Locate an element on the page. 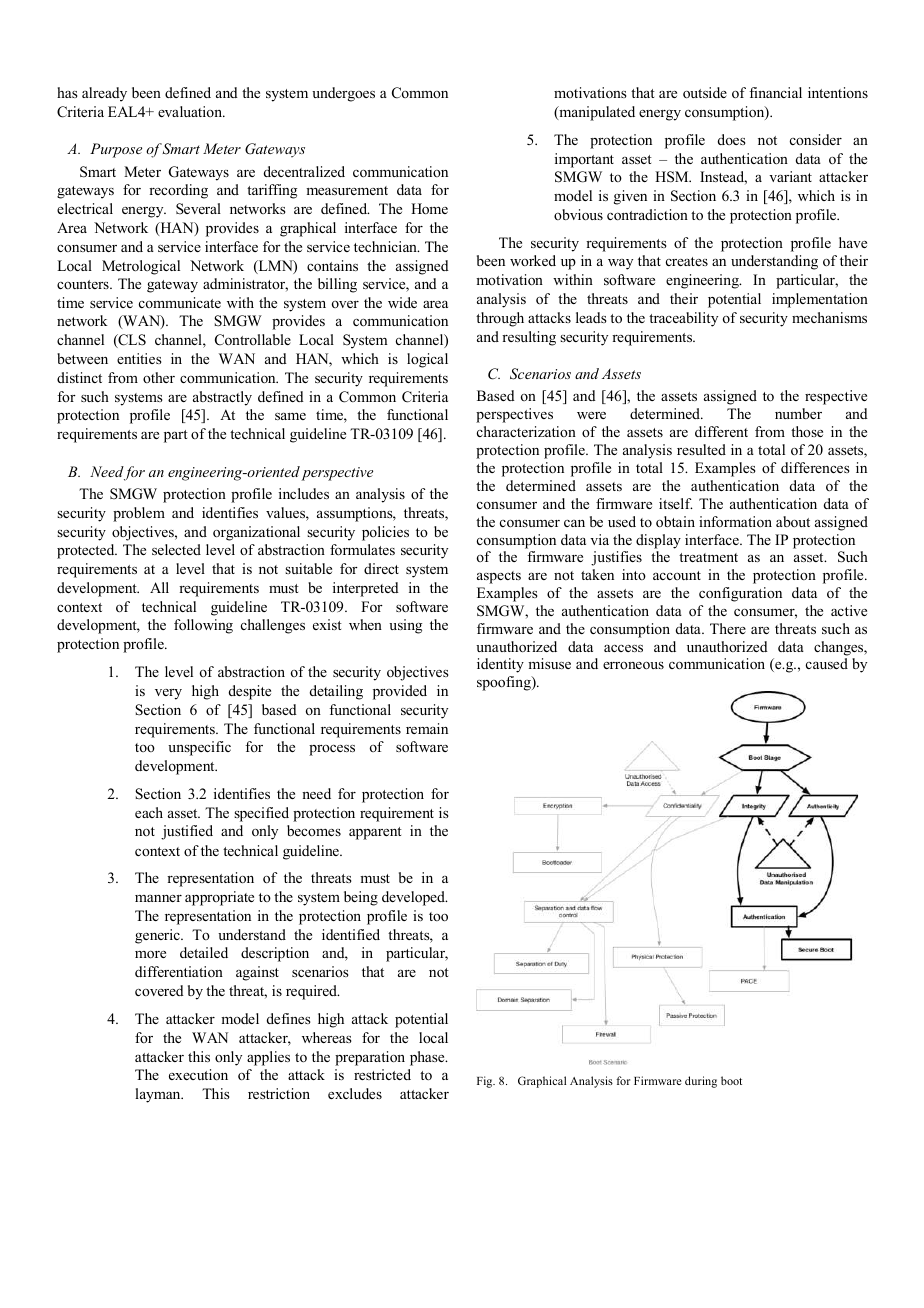  configuration is located at coordinates (740, 594).
